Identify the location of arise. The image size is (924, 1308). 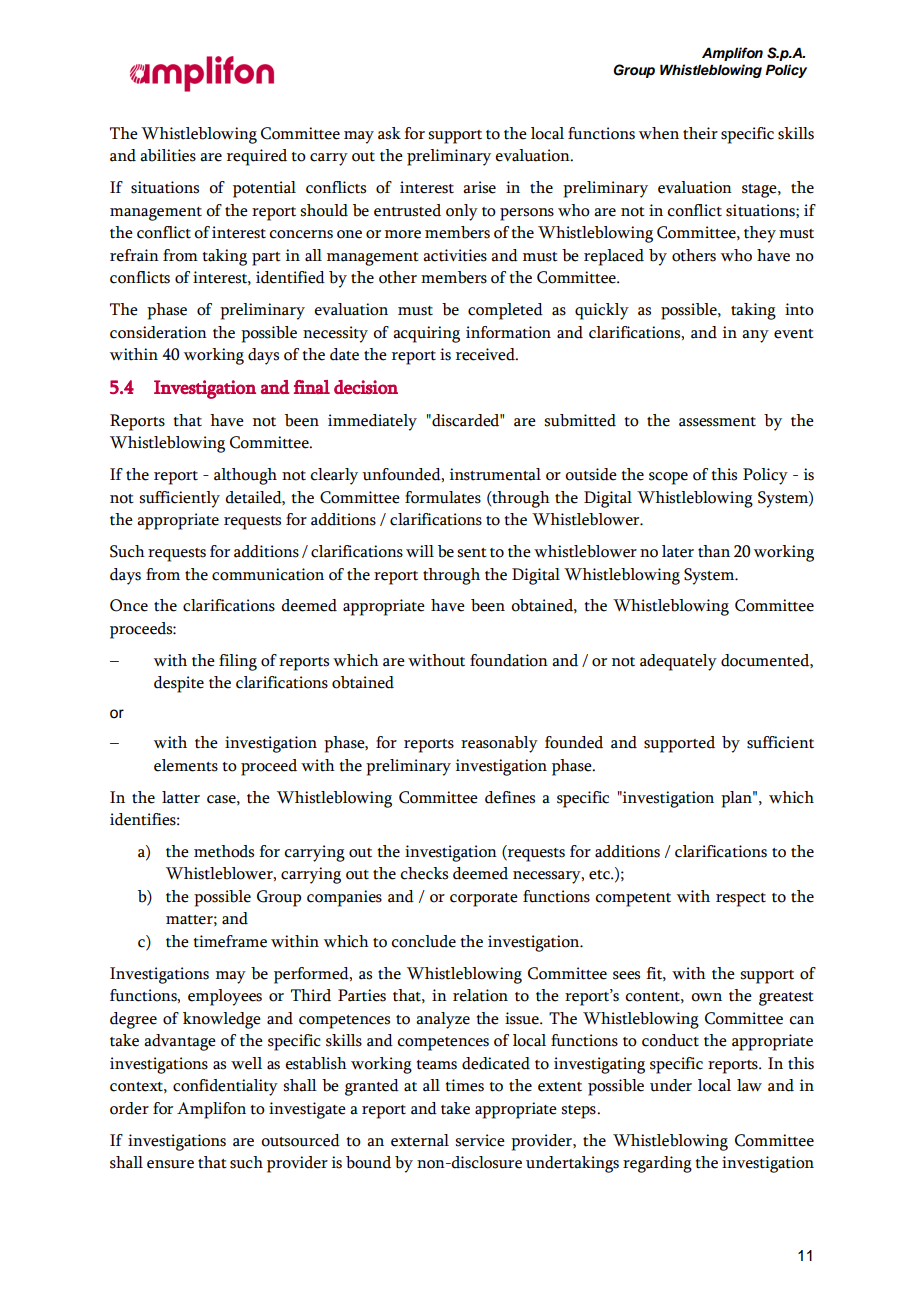
(479, 187).
